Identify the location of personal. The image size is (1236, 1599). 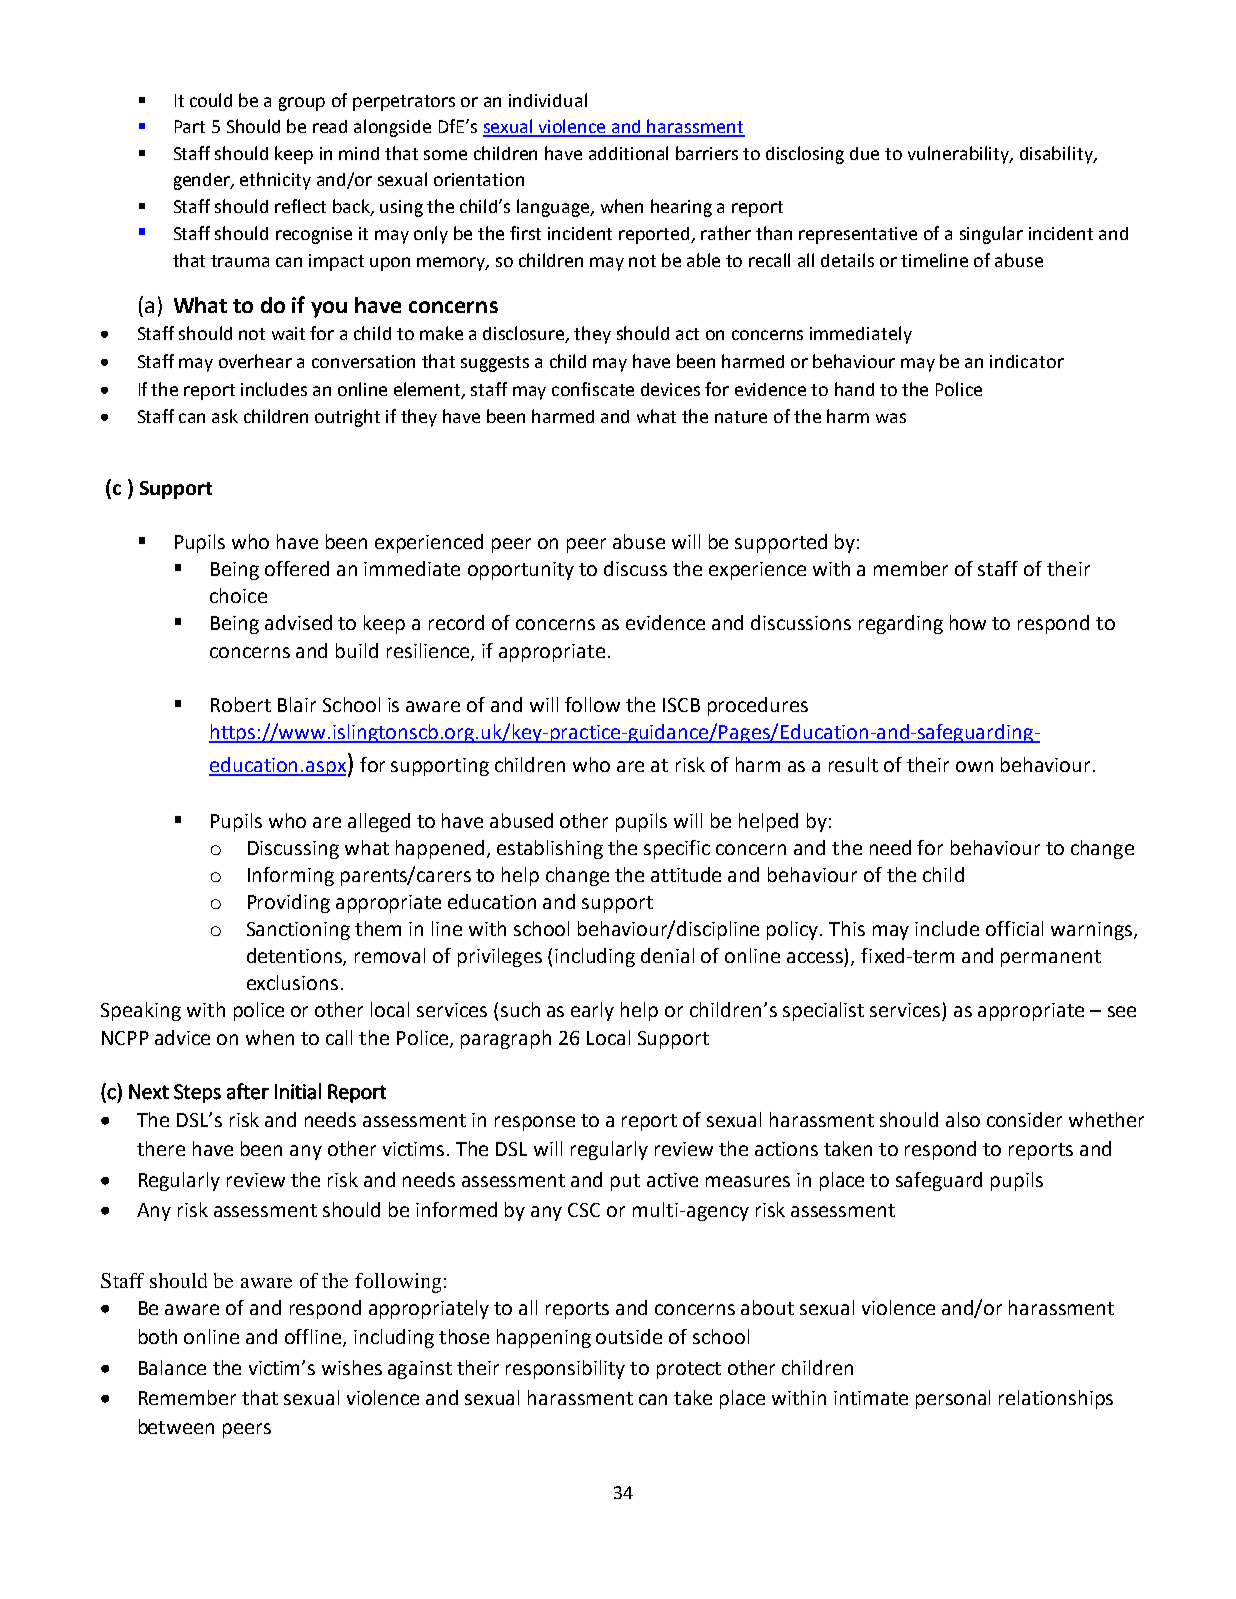
(953, 1399).
